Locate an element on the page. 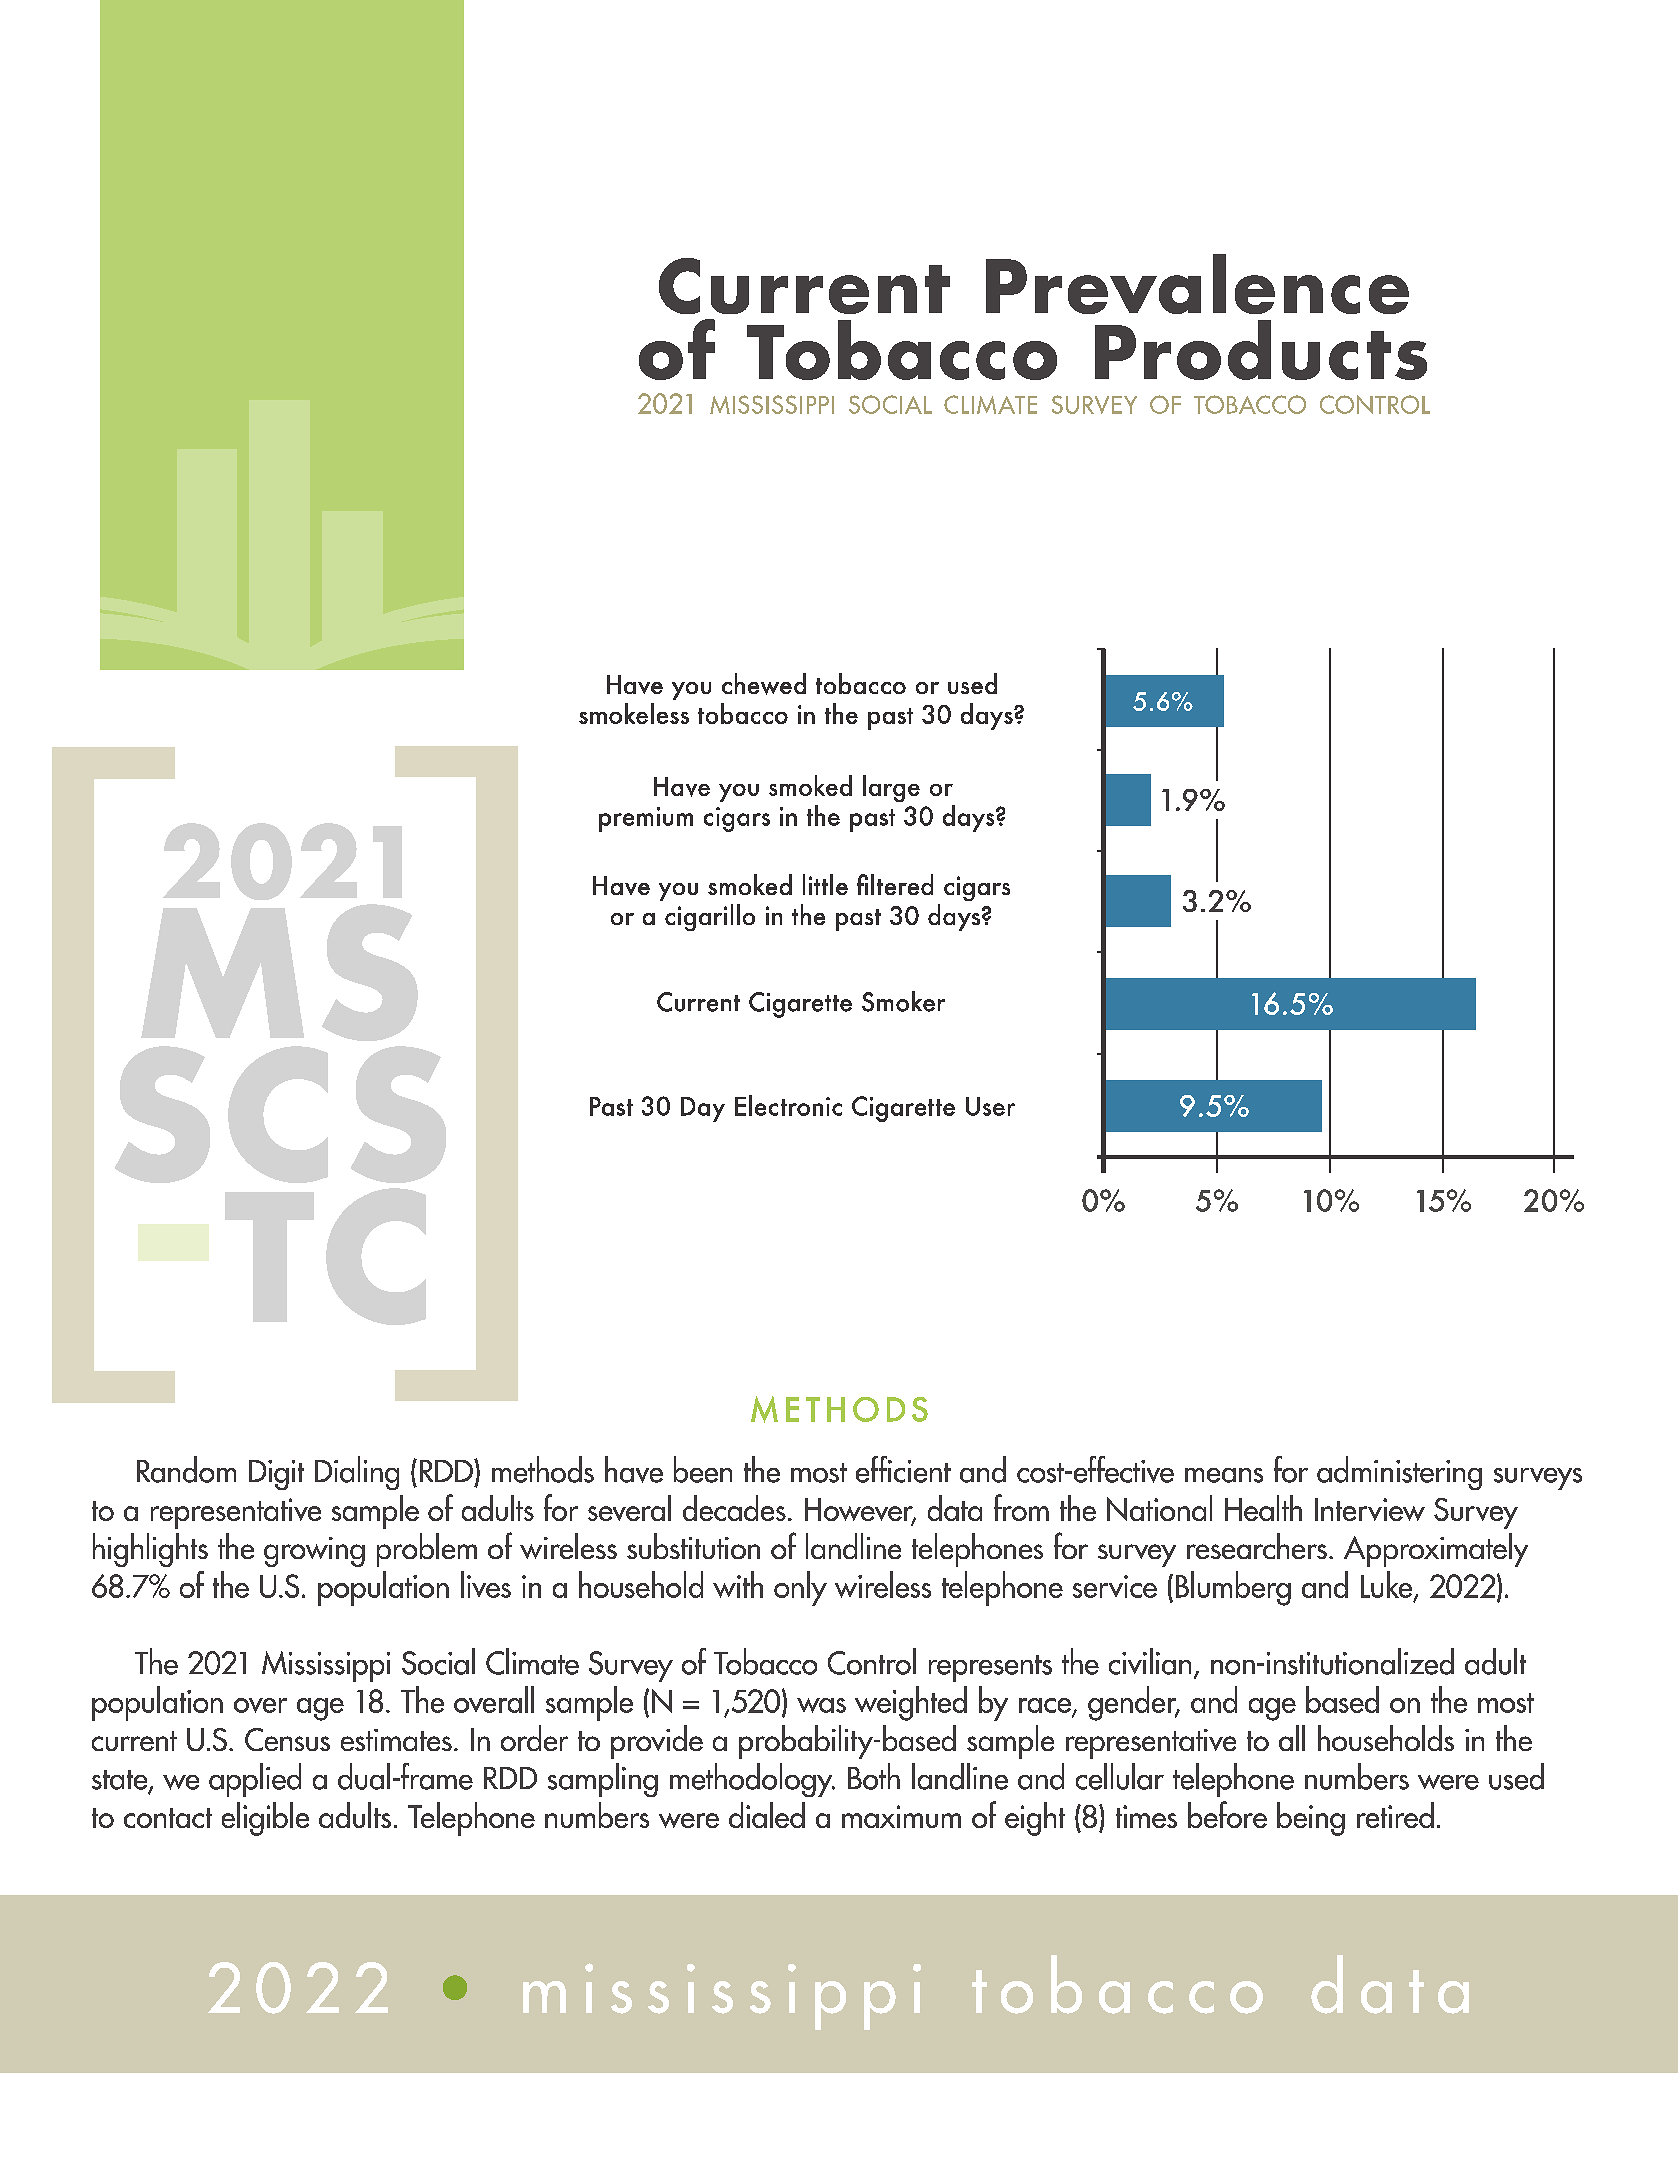 This document has width=1678, height=2171. cigarillo is located at coordinates (710, 917).
